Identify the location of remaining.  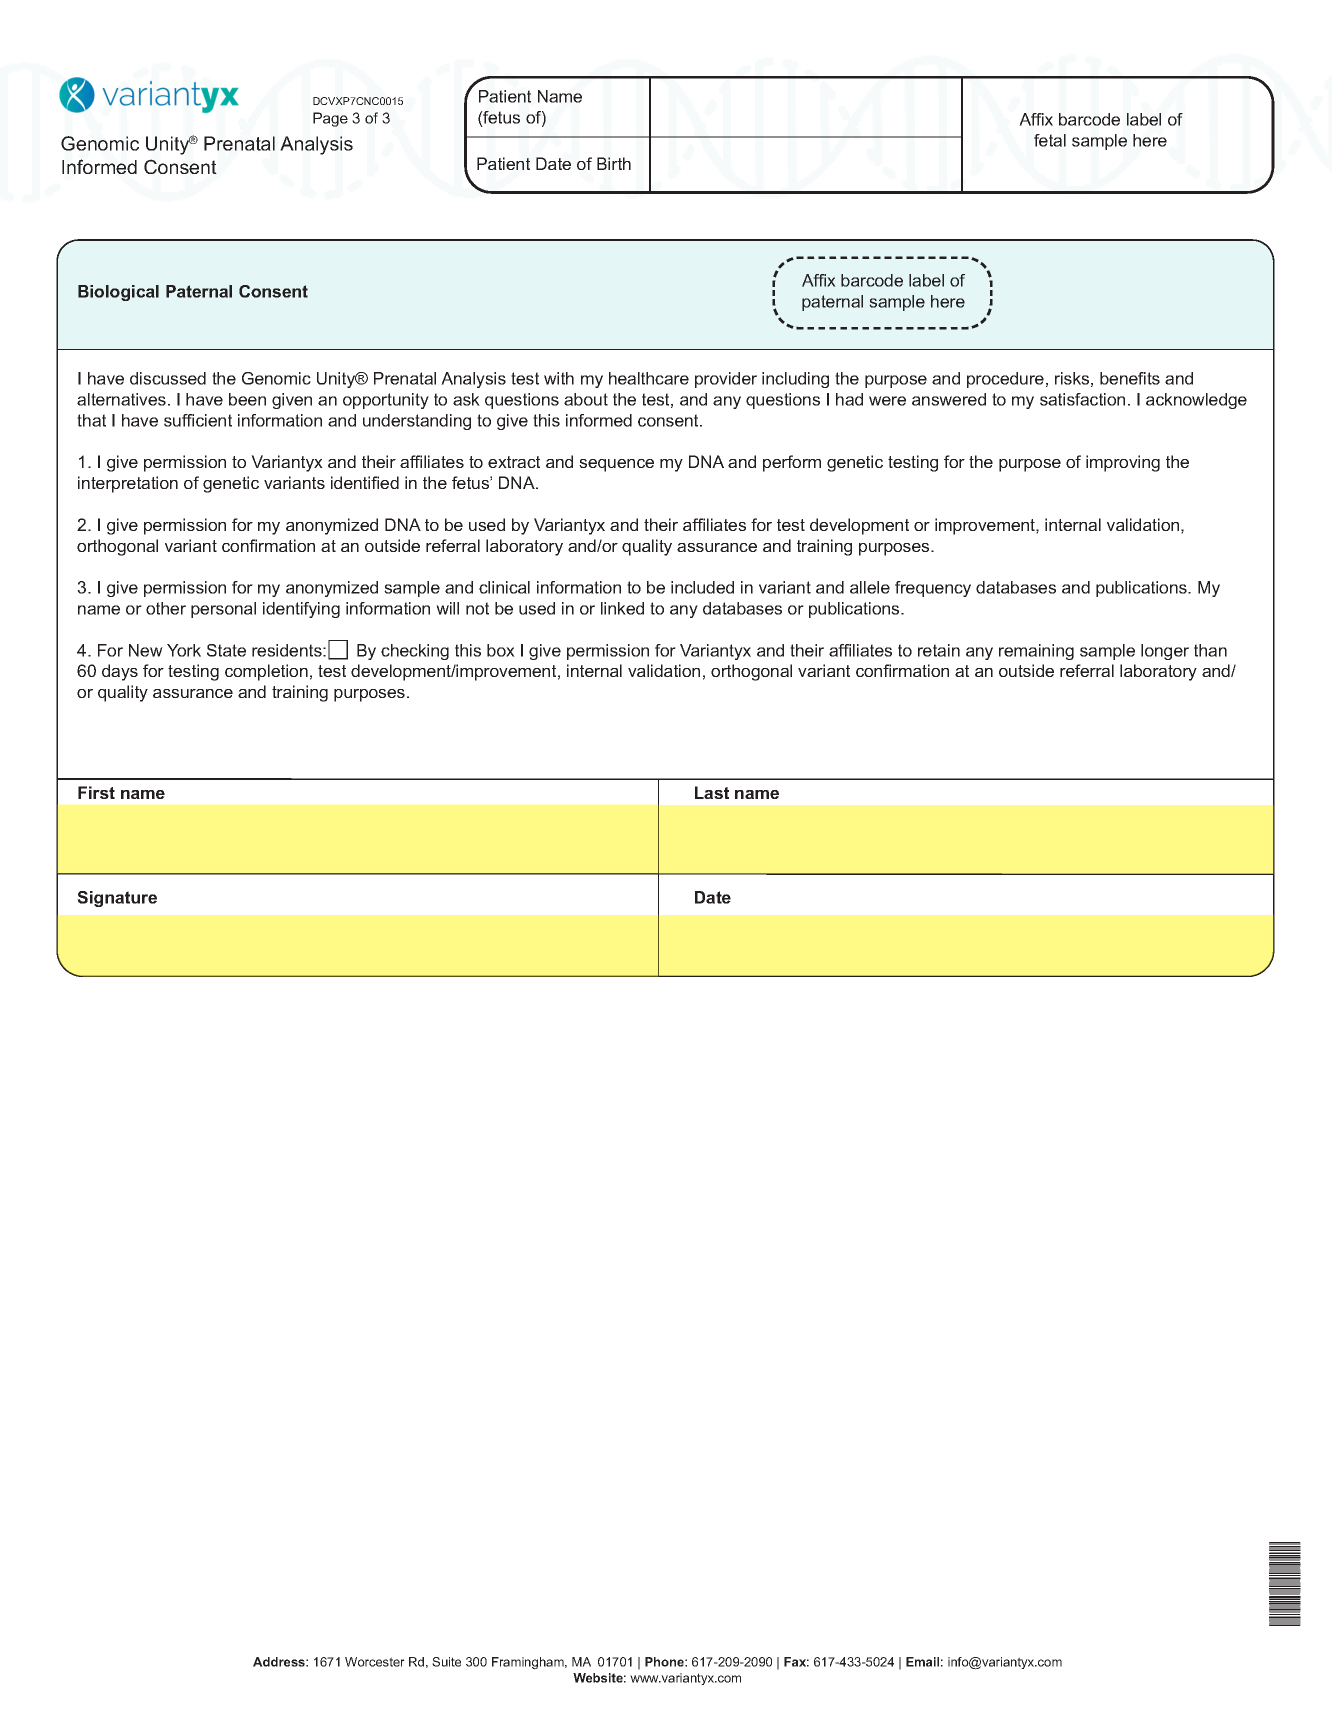
(1036, 652).
